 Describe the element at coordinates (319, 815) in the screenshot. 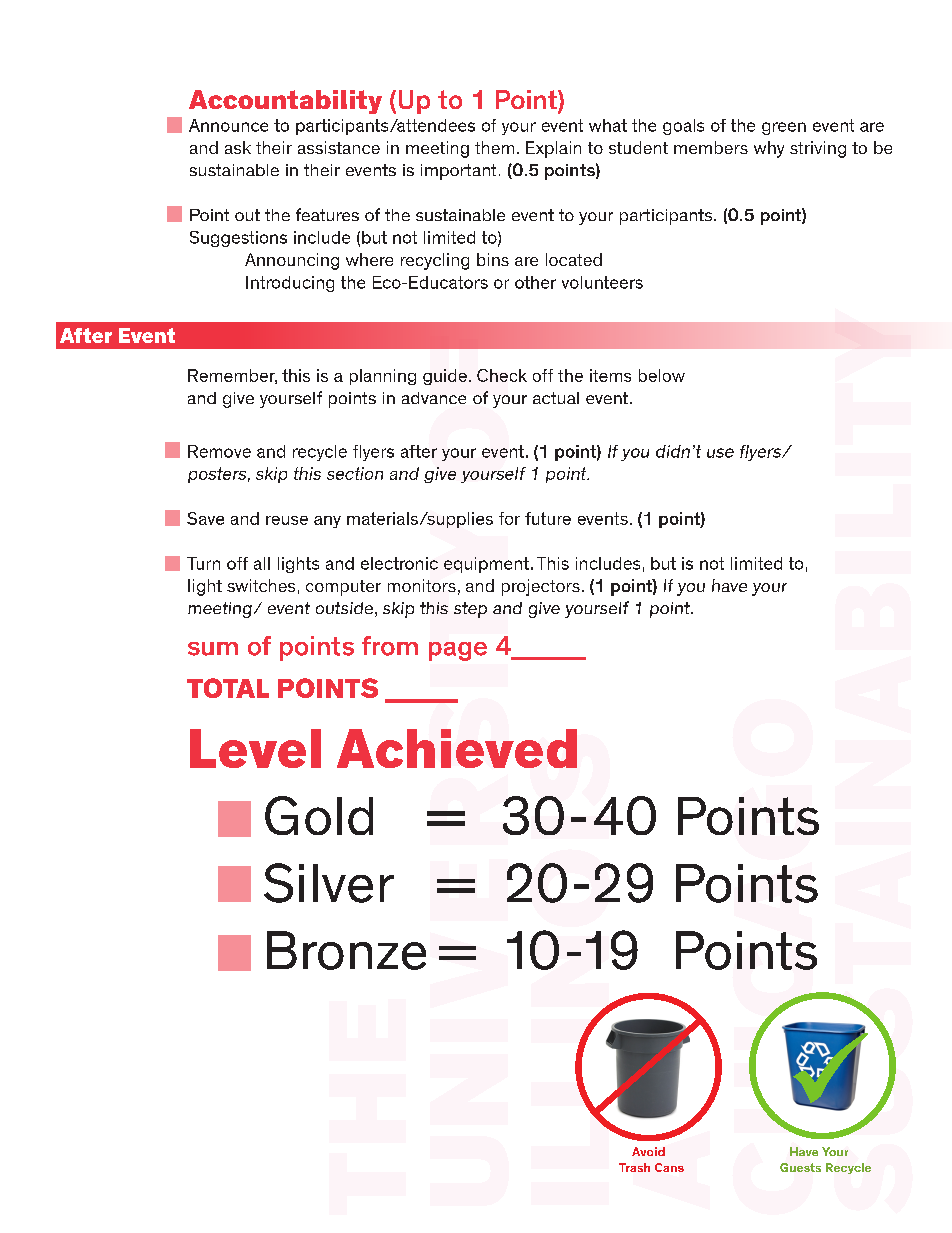

I see `Gold` at that location.
